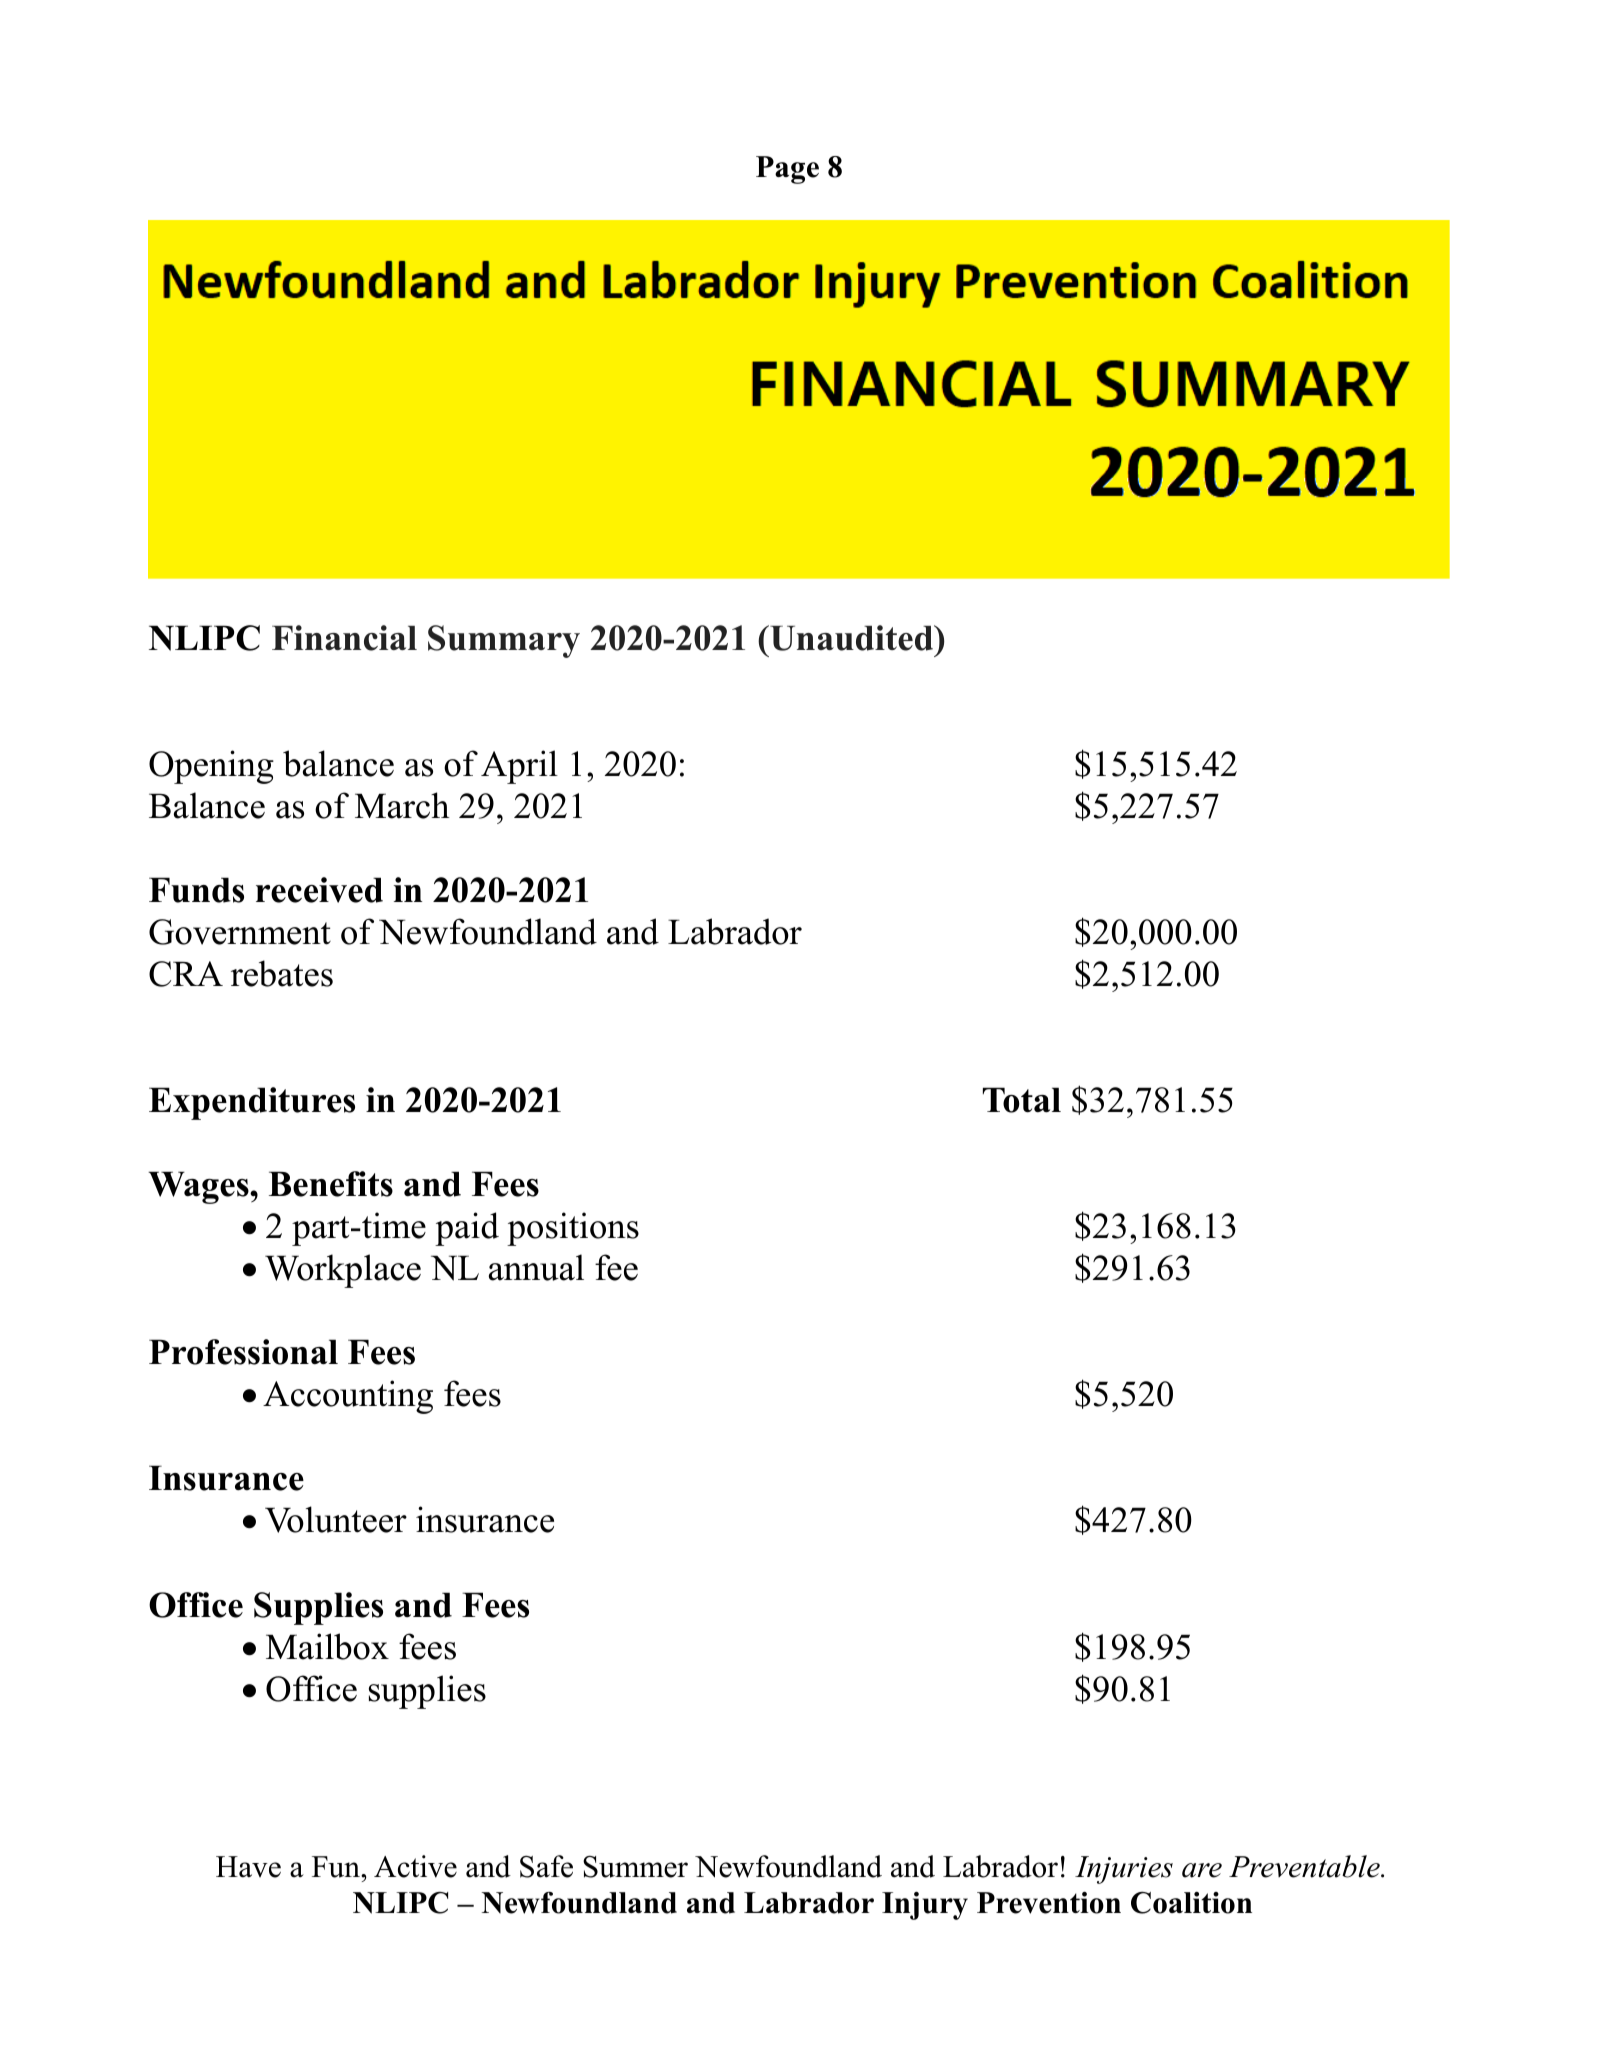 The width and height of the document is (1598, 2068). I want to click on Page, so click(787, 170).
